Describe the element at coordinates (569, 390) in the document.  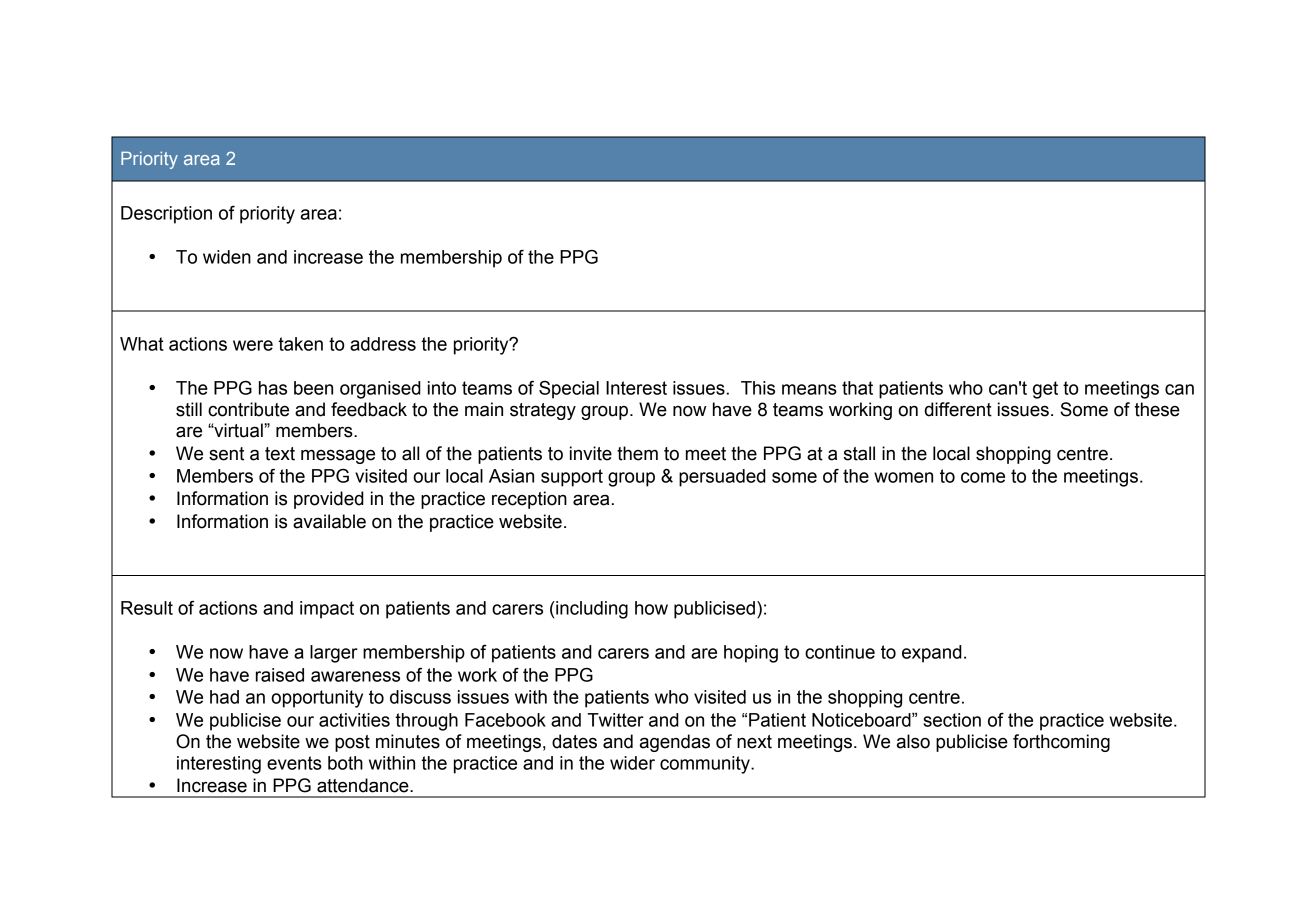
I see `Special` at that location.
